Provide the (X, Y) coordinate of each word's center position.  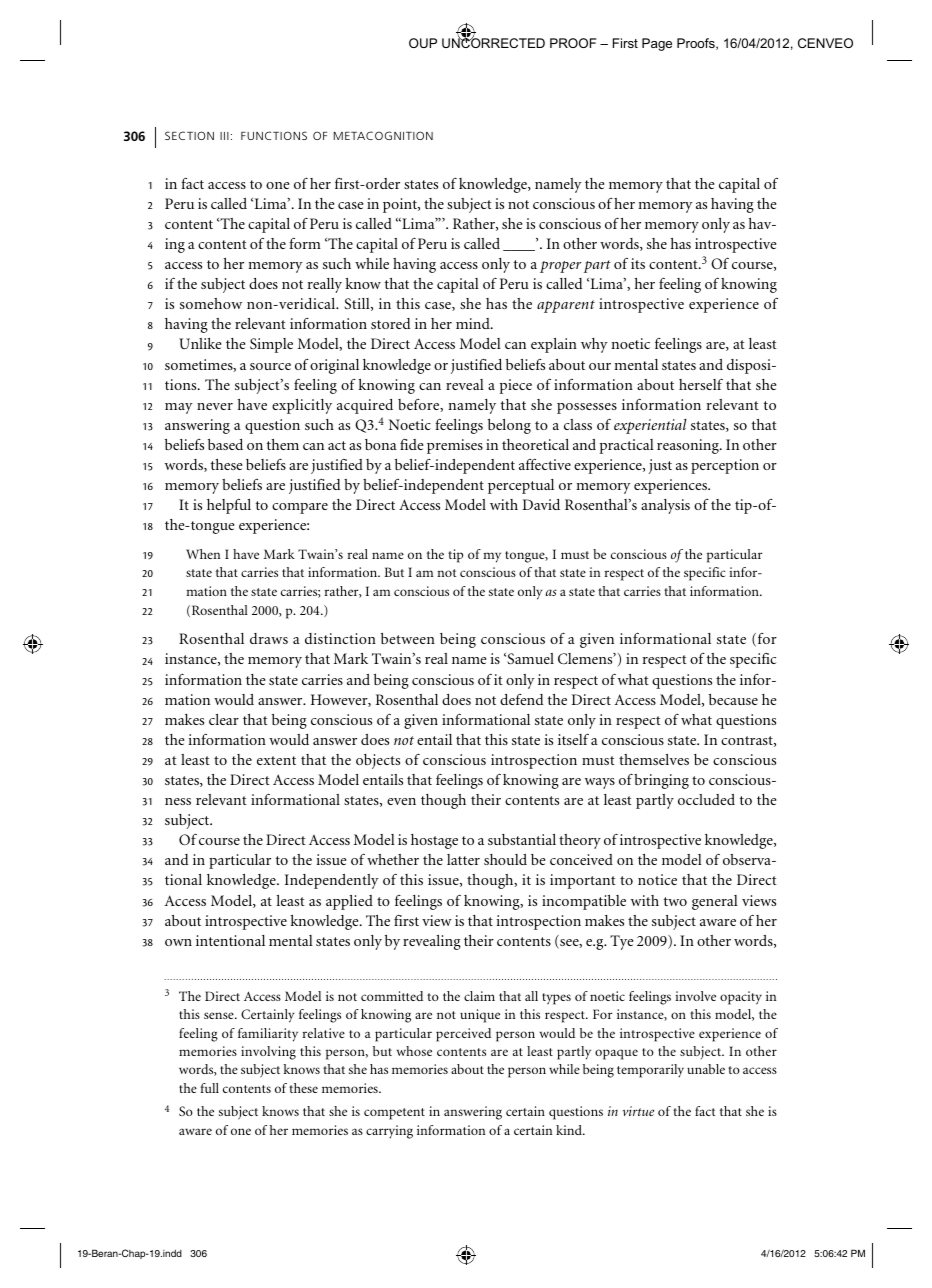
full (210, 1088)
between (408, 638)
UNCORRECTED (493, 42)
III (224, 136)
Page (657, 44)
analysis (665, 506)
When (203, 554)
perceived (463, 1035)
